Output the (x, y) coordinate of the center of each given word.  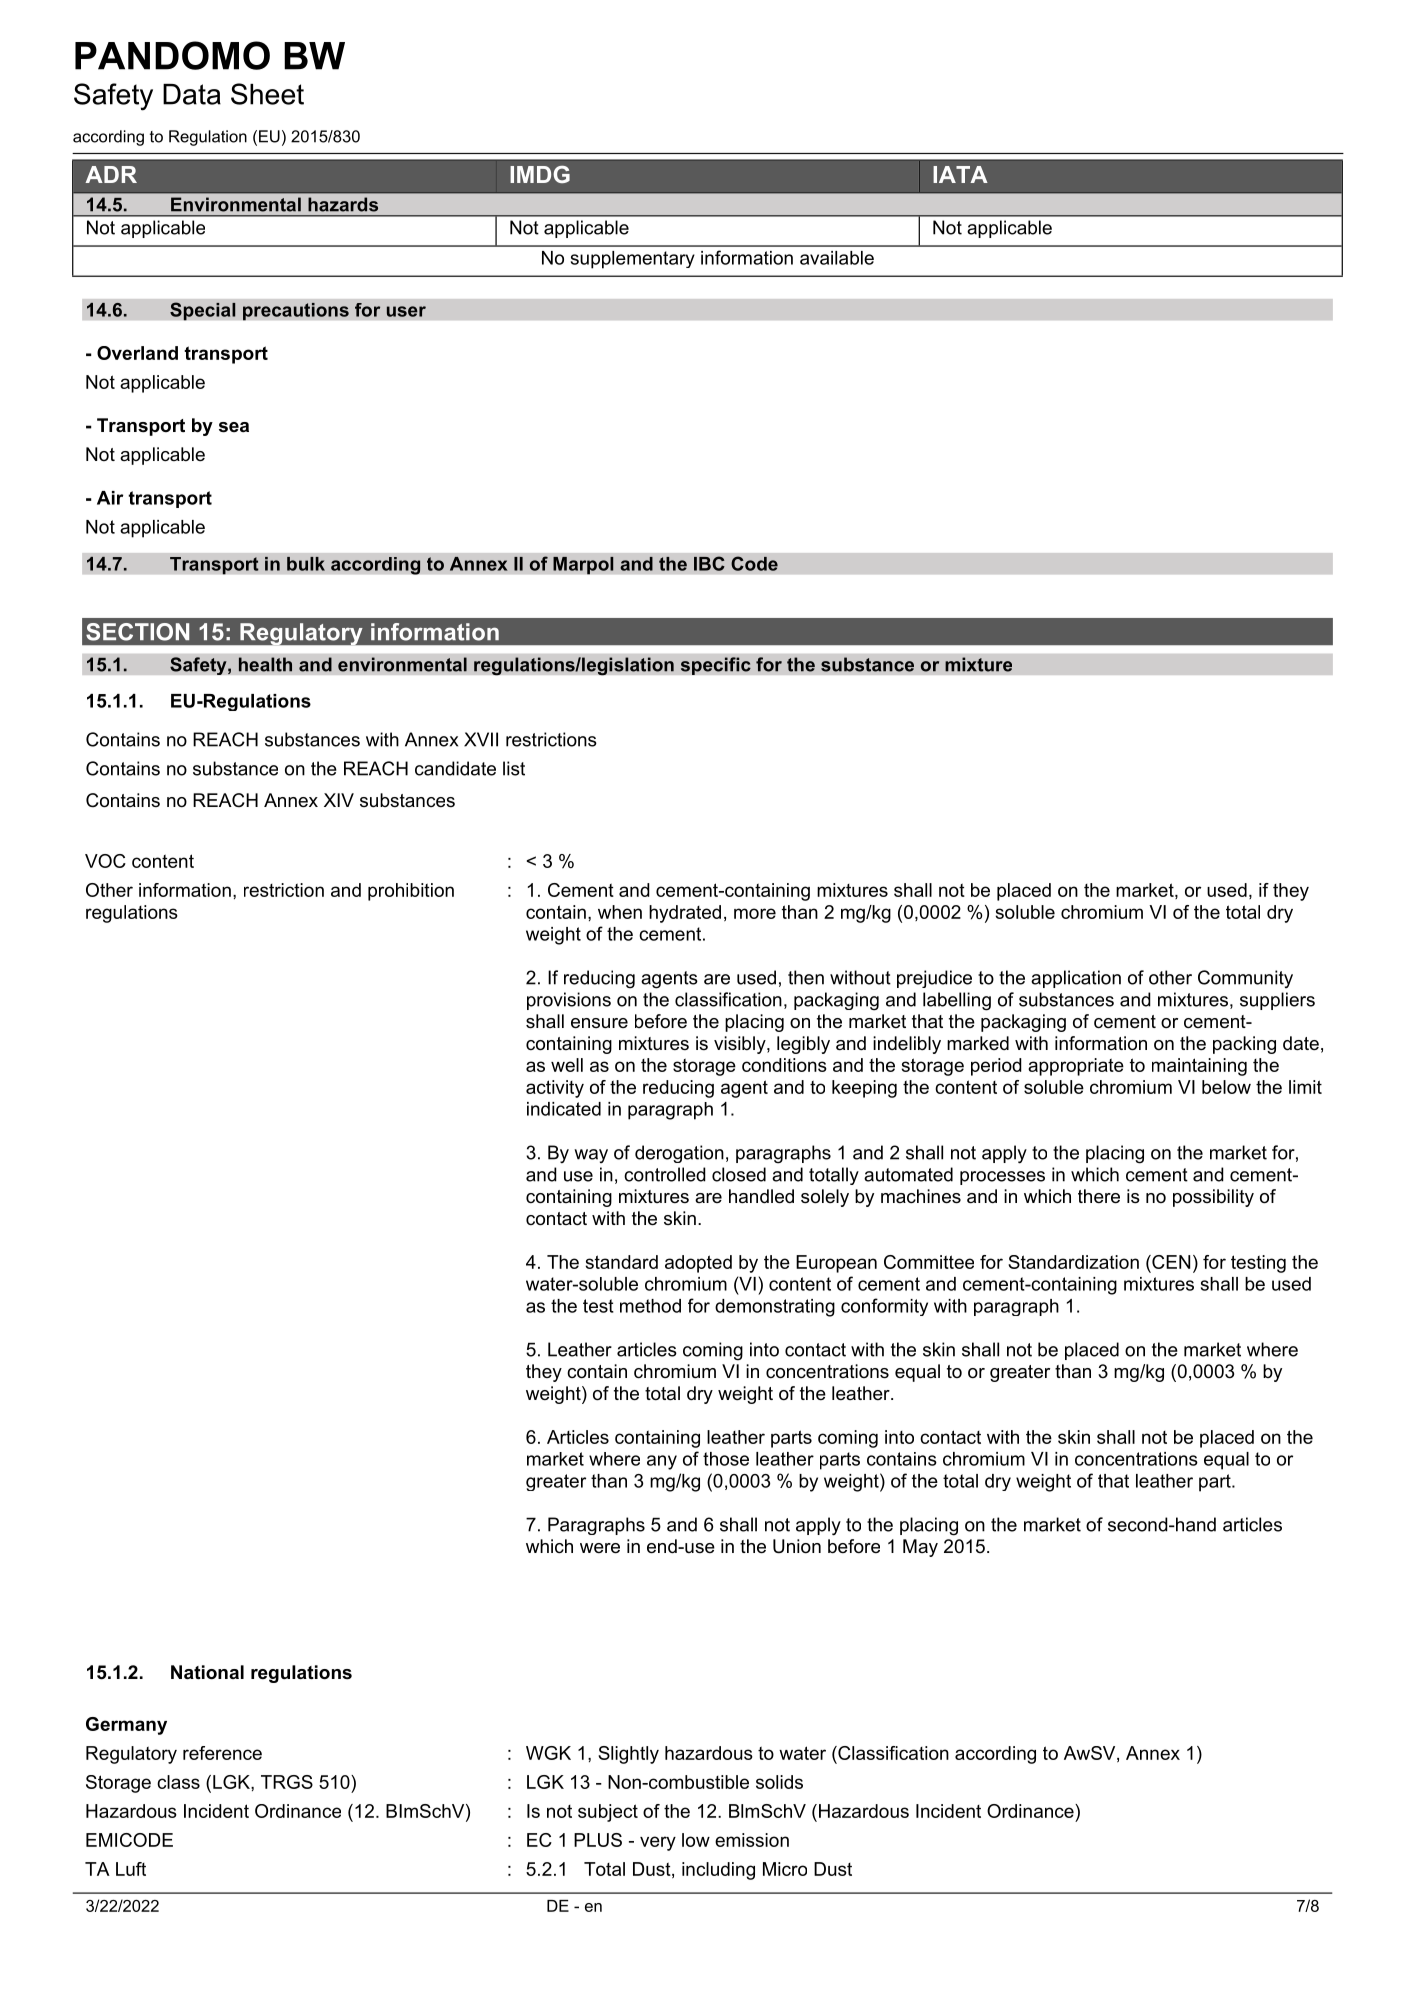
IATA (960, 174)
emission (752, 1840)
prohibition (411, 892)
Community (1245, 979)
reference (222, 1753)
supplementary (633, 260)
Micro (785, 1869)
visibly (741, 1045)
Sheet (267, 94)
